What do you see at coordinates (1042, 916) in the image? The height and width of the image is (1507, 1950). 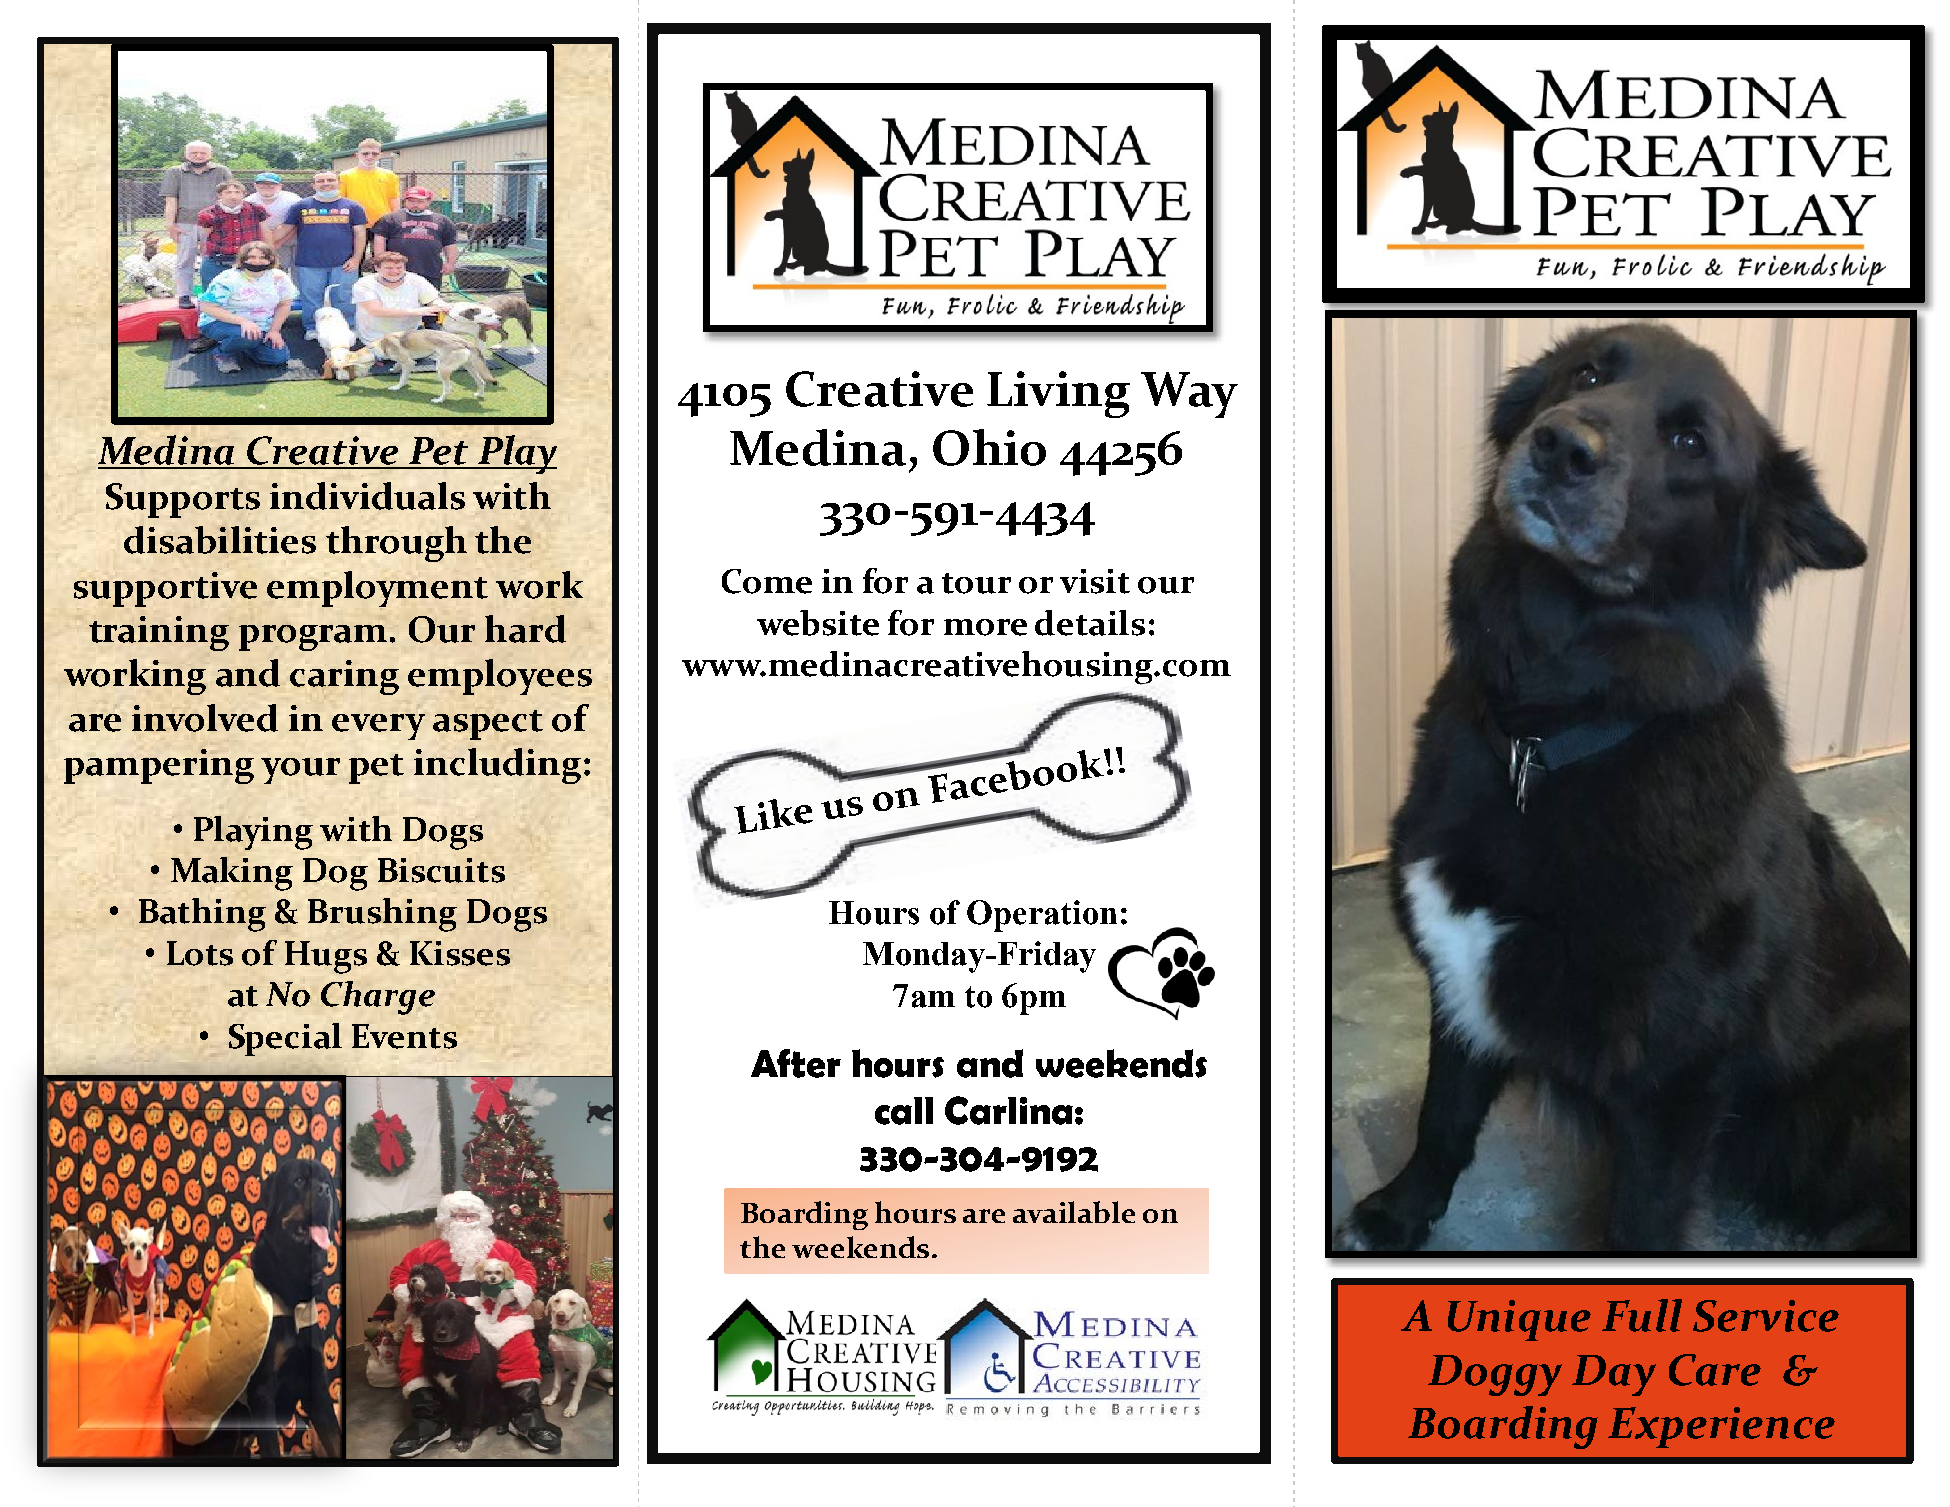 I see `Operation` at bounding box center [1042, 916].
